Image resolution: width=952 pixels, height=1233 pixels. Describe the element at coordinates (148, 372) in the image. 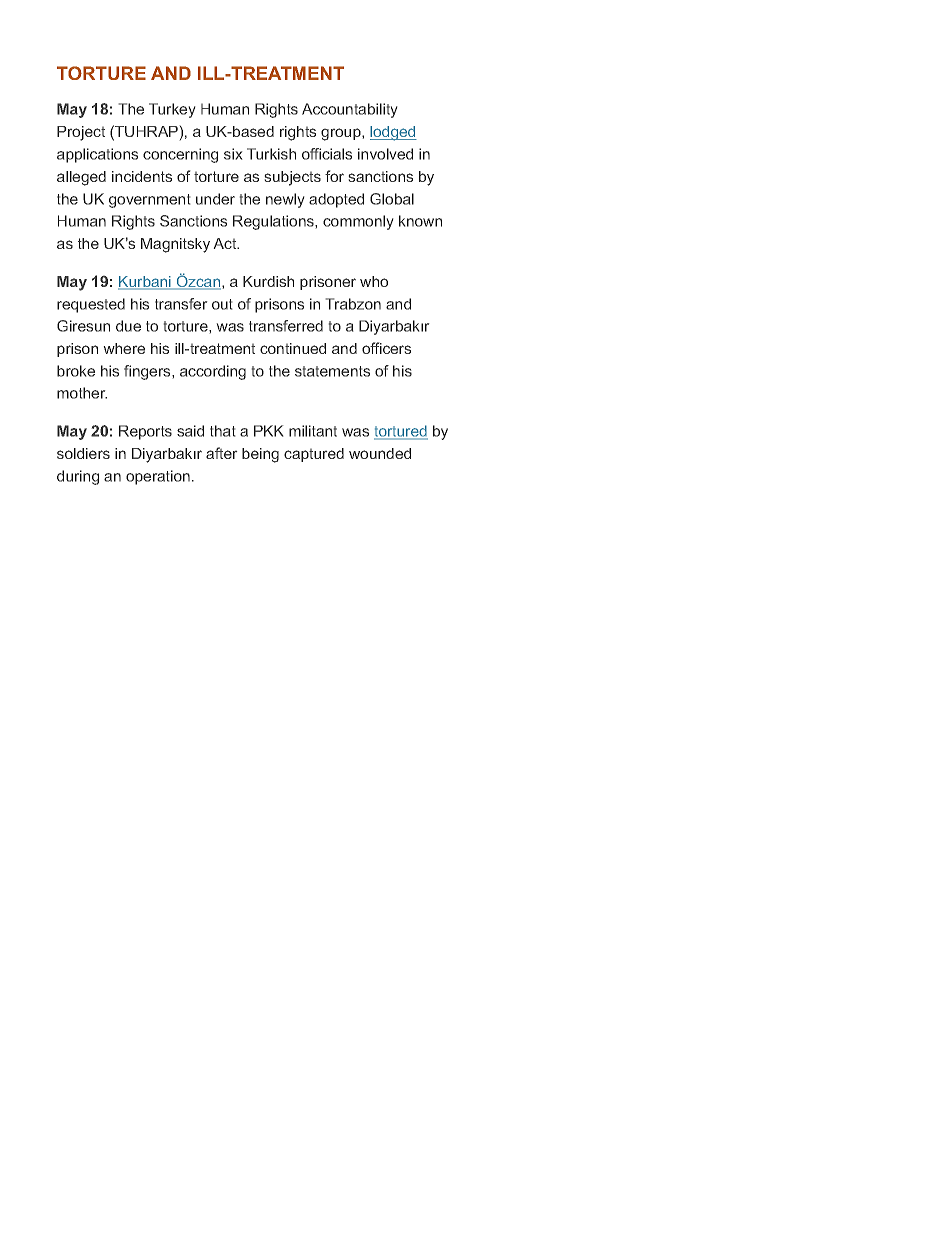

I see `fingers` at that location.
